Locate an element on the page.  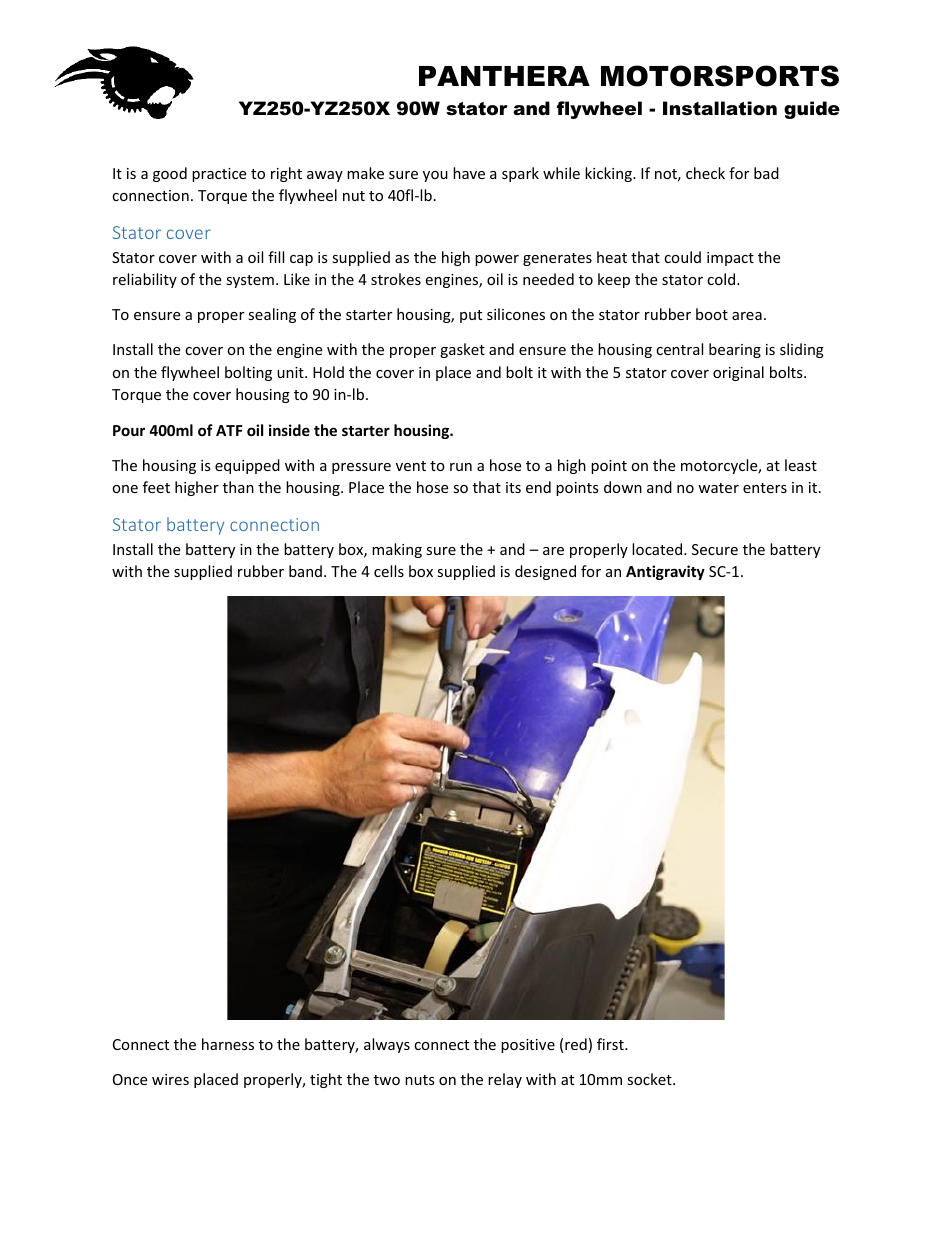
run is located at coordinates (461, 467).
